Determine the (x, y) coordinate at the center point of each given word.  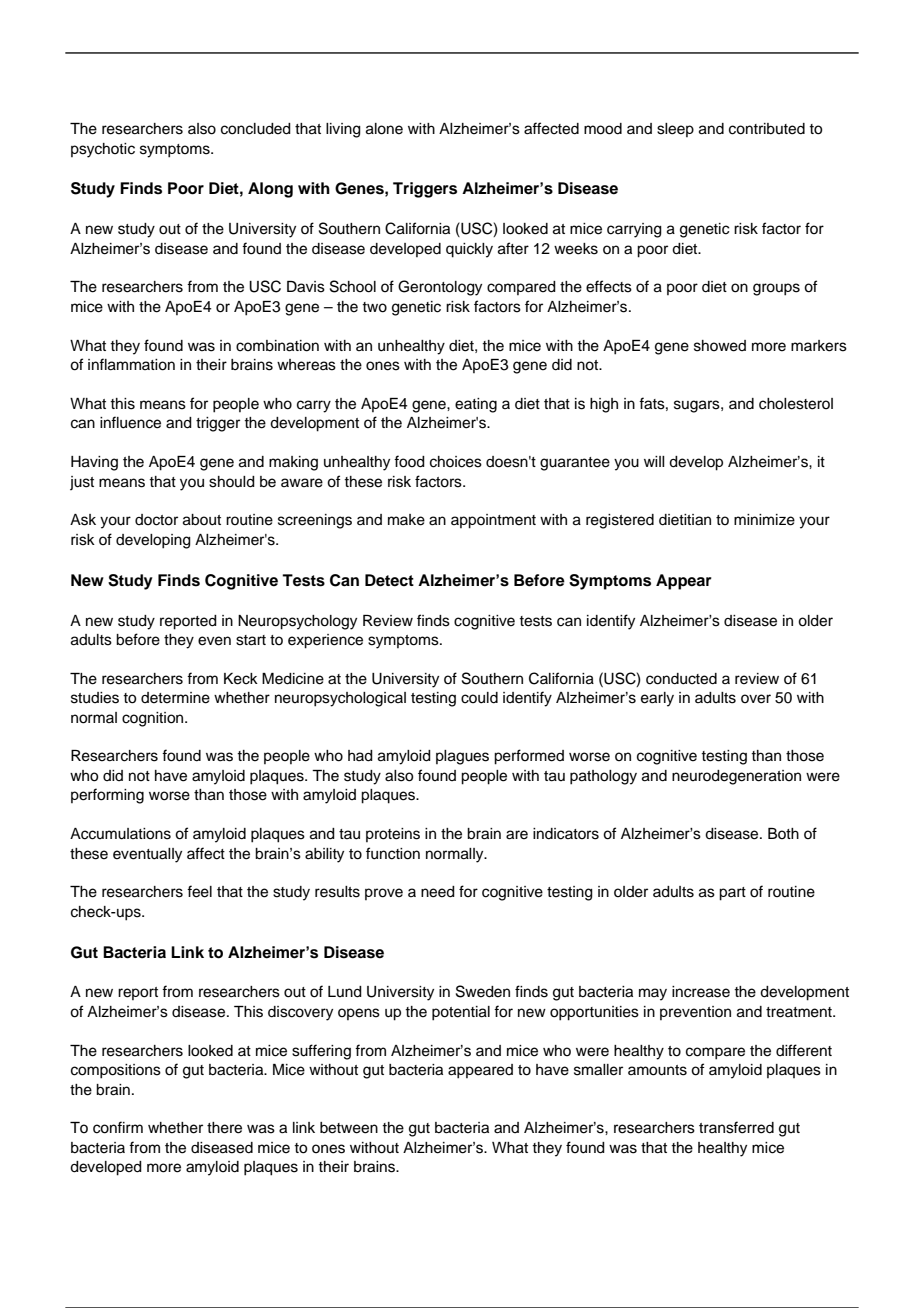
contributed (767, 129)
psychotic (103, 150)
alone (384, 129)
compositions (116, 1071)
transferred (736, 1127)
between (349, 1128)
